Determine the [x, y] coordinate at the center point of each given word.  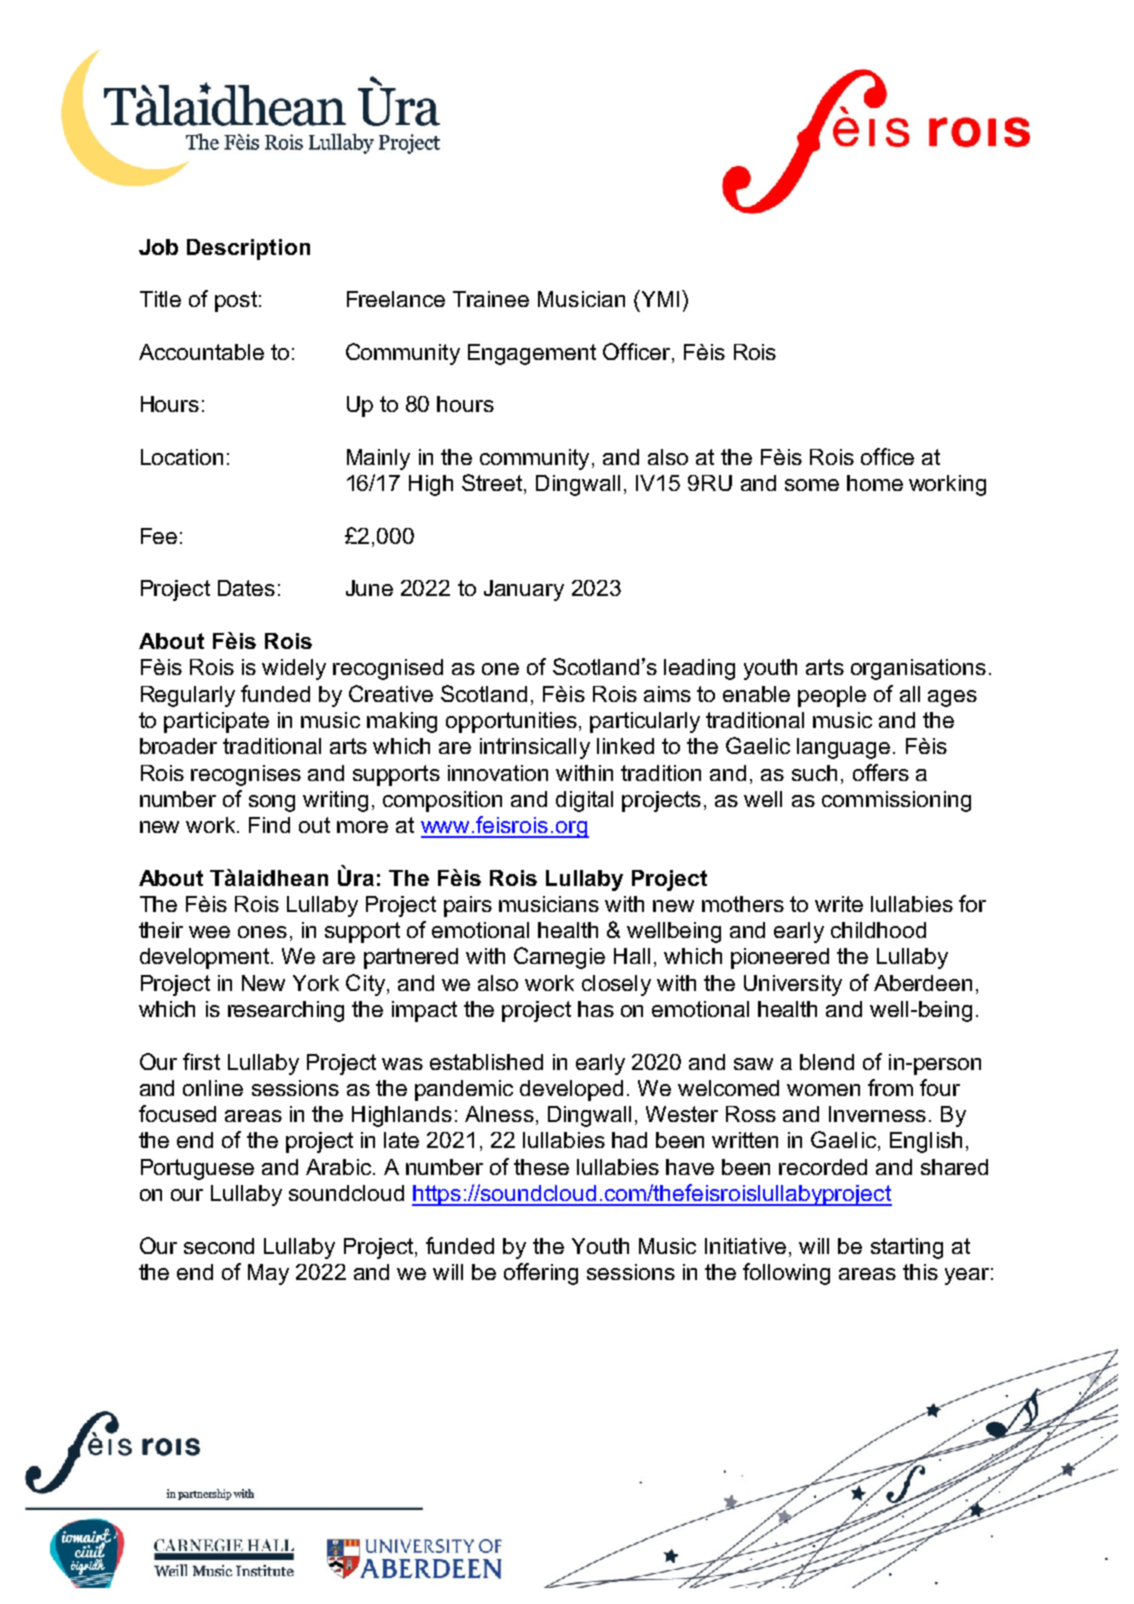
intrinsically [535, 748]
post [236, 301]
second [219, 1246]
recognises [246, 775]
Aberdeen [923, 983]
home [875, 483]
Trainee [491, 299]
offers [881, 772]
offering [541, 1274]
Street [493, 482]
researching [286, 1011]
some [812, 485]
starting [907, 1248]
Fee [159, 536]
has [596, 1009]
